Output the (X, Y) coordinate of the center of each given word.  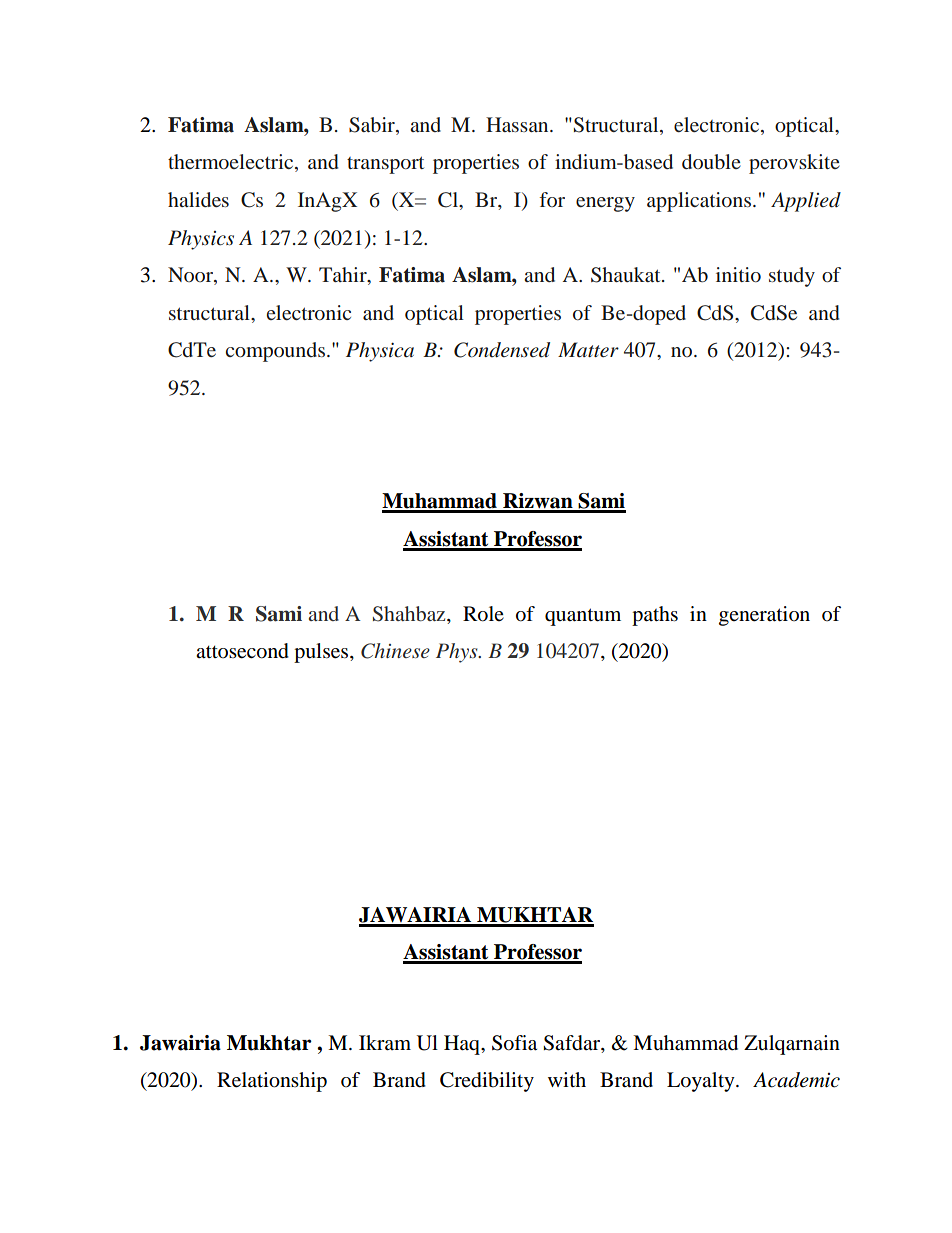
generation (764, 616)
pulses (322, 653)
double (711, 161)
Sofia (514, 1043)
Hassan (518, 124)
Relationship (272, 1082)
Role (483, 614)
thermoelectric (232, 163)
